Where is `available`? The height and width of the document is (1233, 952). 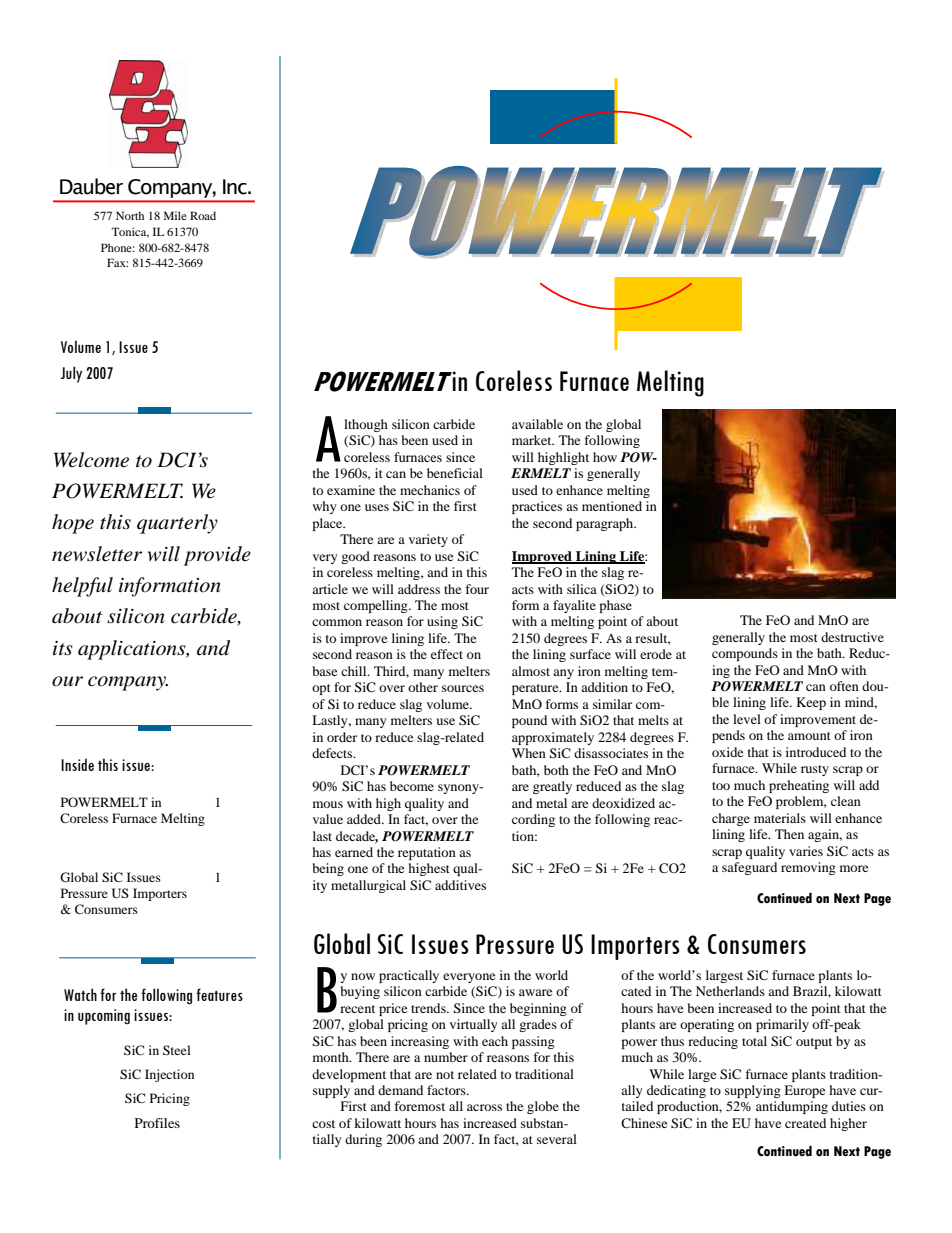
available is located at coordinates (537, 424).
